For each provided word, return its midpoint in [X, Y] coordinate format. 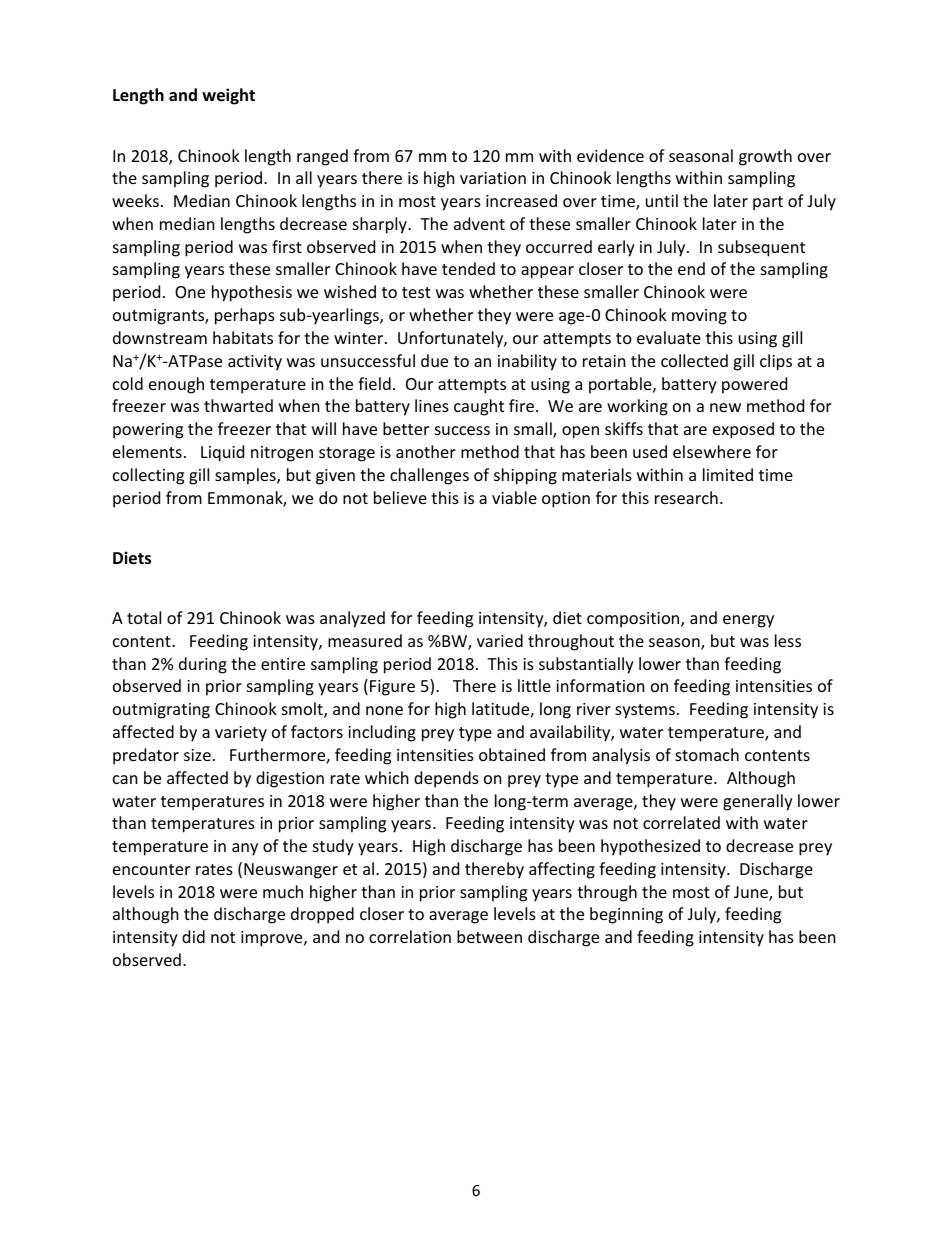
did [193, 936]
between [489, 936]
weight [228, 96]
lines [432, 405]
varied [500, 640]
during [203, 665]
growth [765, 157]
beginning [626, 915]
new [725, 407]
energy [748, 621]
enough [176, 385]
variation [493, 178]
